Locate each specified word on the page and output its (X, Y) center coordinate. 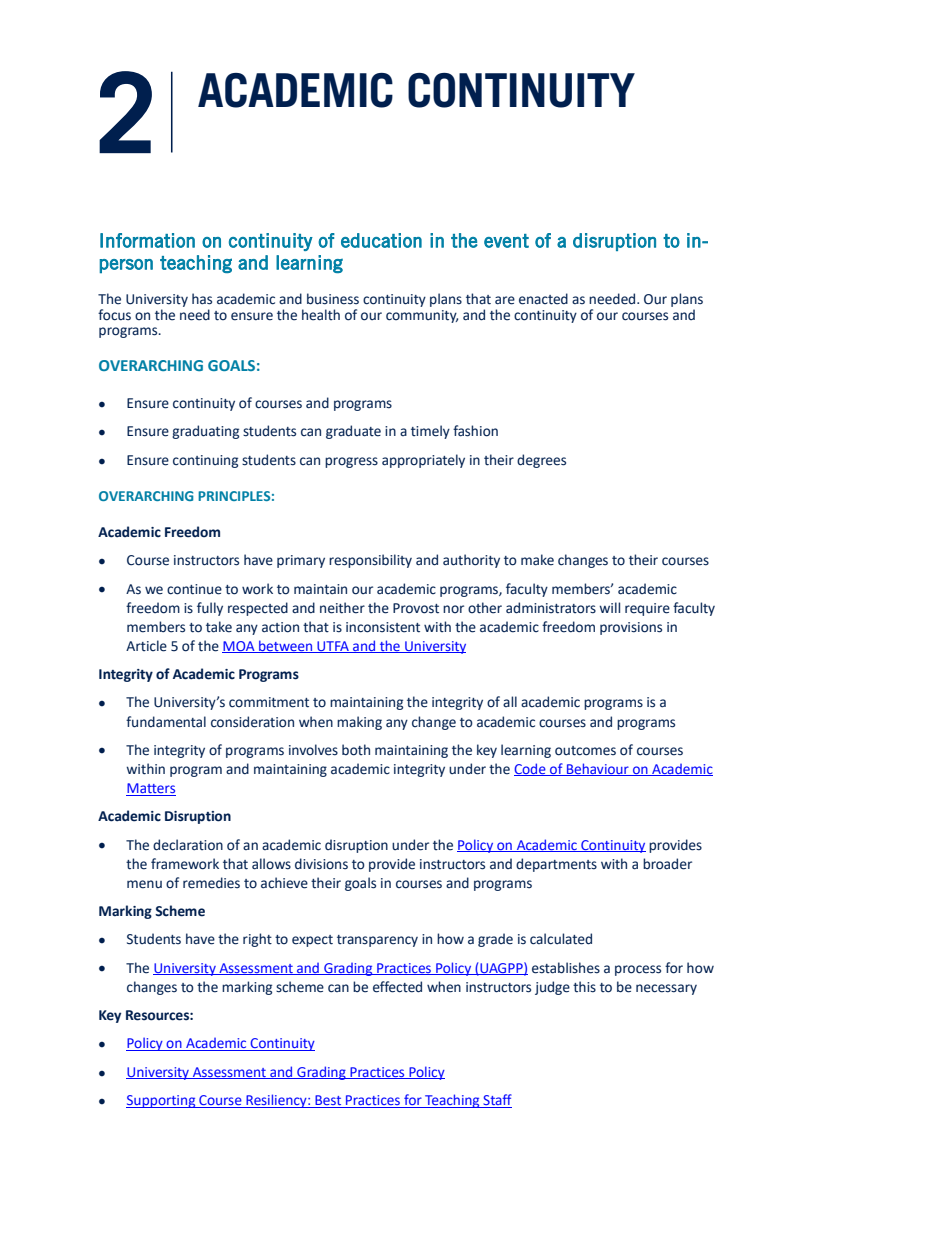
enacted (543, 299)
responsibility (370, 561)
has (202, 299)
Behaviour (598, 769)
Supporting (162, 1101)
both (356, 750)
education (381, 240)
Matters (151, 788)
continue (194, 589)
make (537, 560)
